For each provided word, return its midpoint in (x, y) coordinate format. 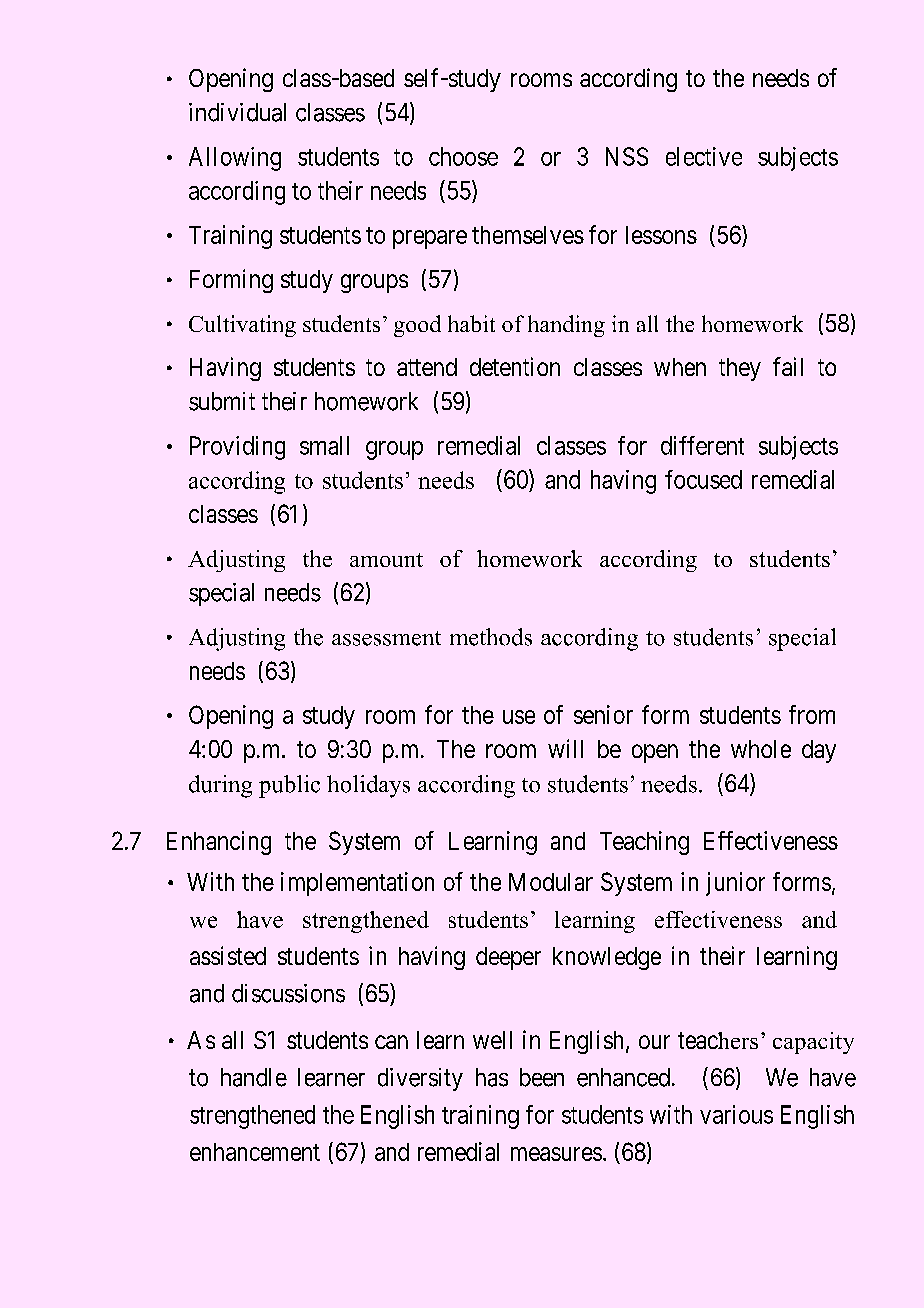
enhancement (255, 1152)
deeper (508, 958)
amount (386, 560)
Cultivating (242, 326)
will (565, 748)
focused (703, 479)
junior (735, 884)
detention (515, 366)
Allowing (235, 159)
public (289, 786)
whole (761, 749)
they (740, 369)
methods (491, 637)
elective (704, 156)
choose (463, 156)
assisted (228, 955)
